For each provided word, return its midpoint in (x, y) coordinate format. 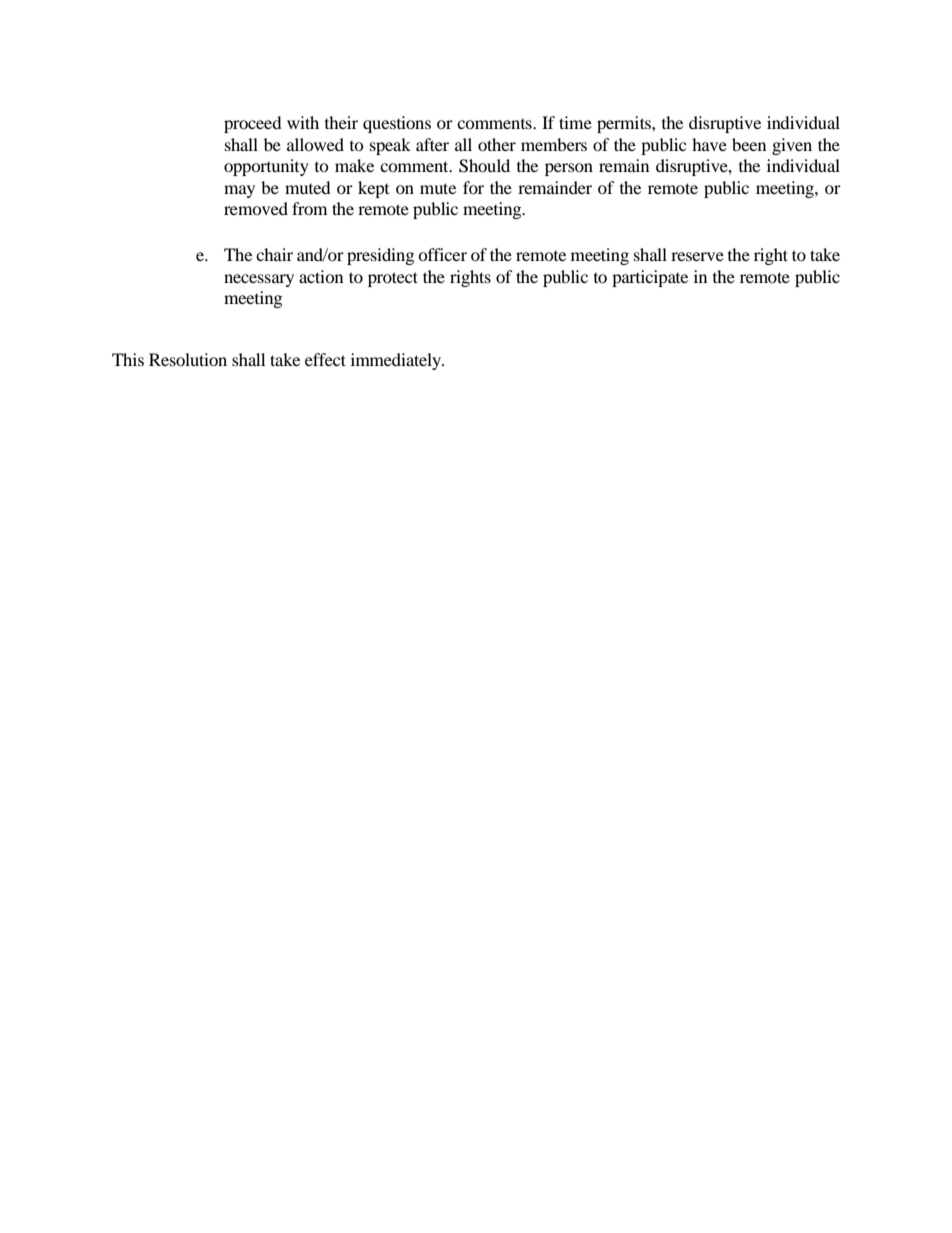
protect (393, 279)
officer (442, 254)
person (569, 169)
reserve (697, 256)
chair (274, 254)
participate (650, 278)
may (239, 191)
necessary (259, 280)
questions (397, 124)
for (473, 187)
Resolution (188, 359)
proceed (253, 124)
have (709, 144)
